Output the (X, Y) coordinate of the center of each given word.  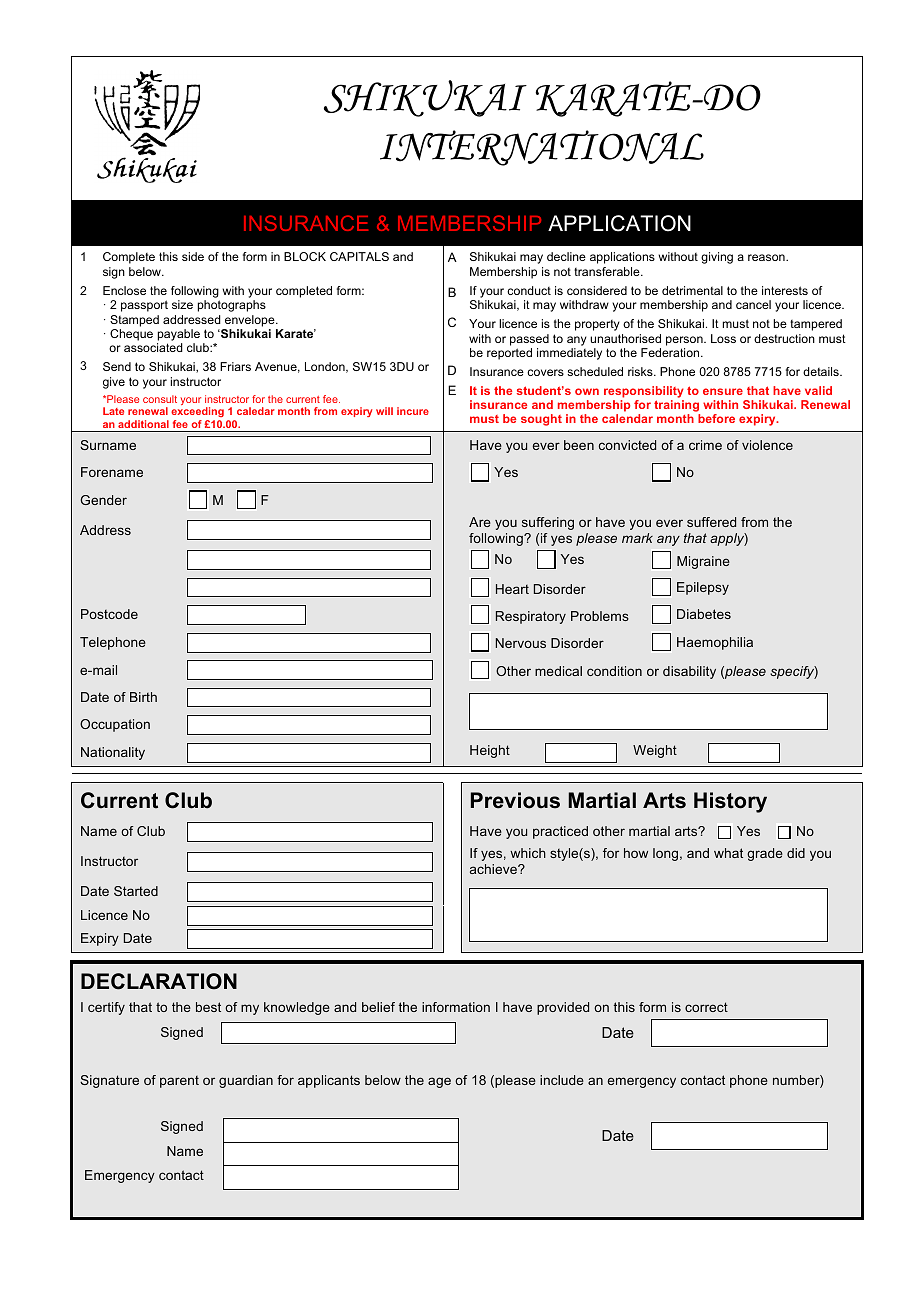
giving (717, 258)
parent (179, 1082)
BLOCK (305, 256)
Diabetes (704, 614)
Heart (512, 589)
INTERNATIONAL (542, 148)
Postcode (109, 614)
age (439, 1082)
